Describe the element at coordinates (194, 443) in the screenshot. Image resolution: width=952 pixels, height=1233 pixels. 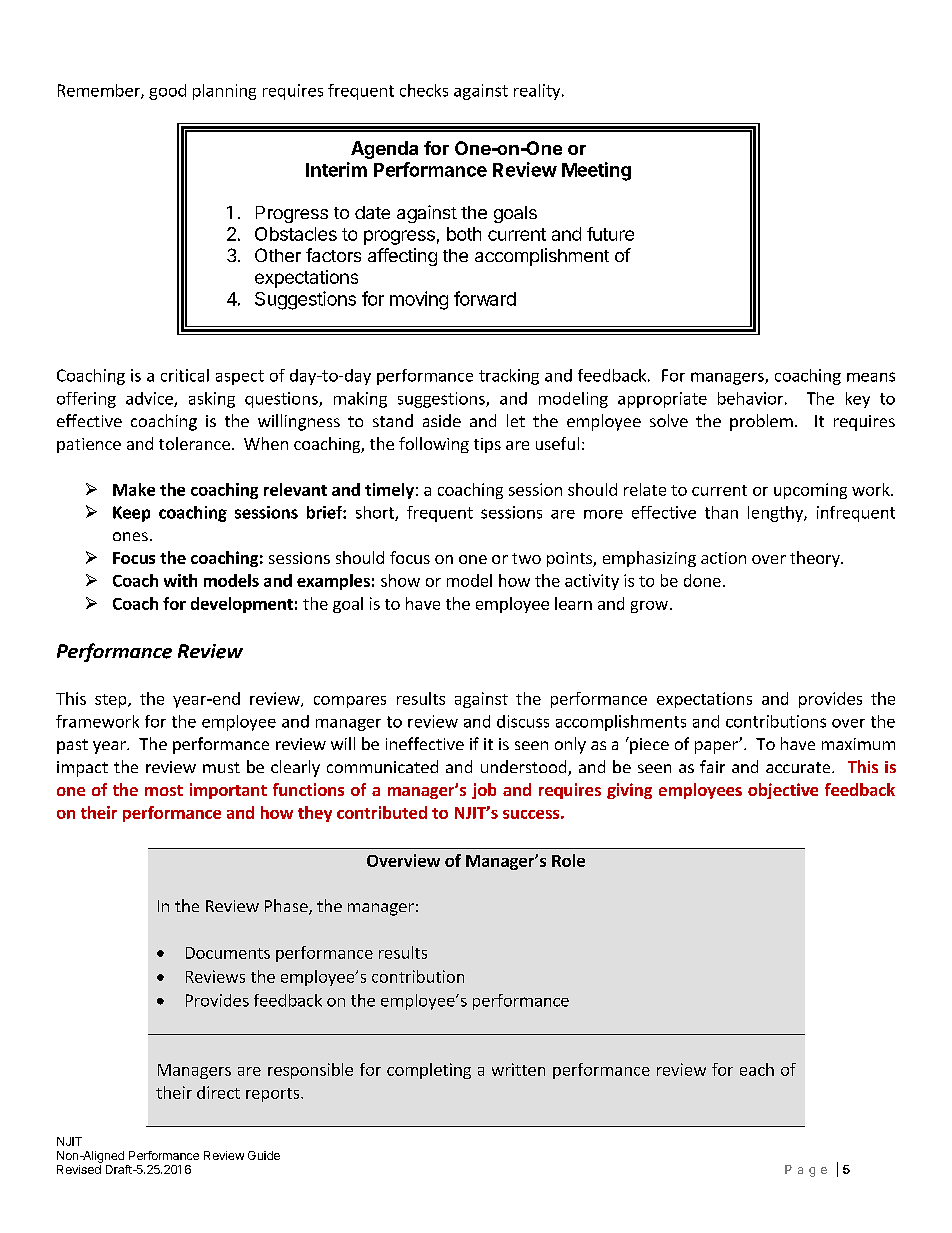
I see `tolerance` at that location.
